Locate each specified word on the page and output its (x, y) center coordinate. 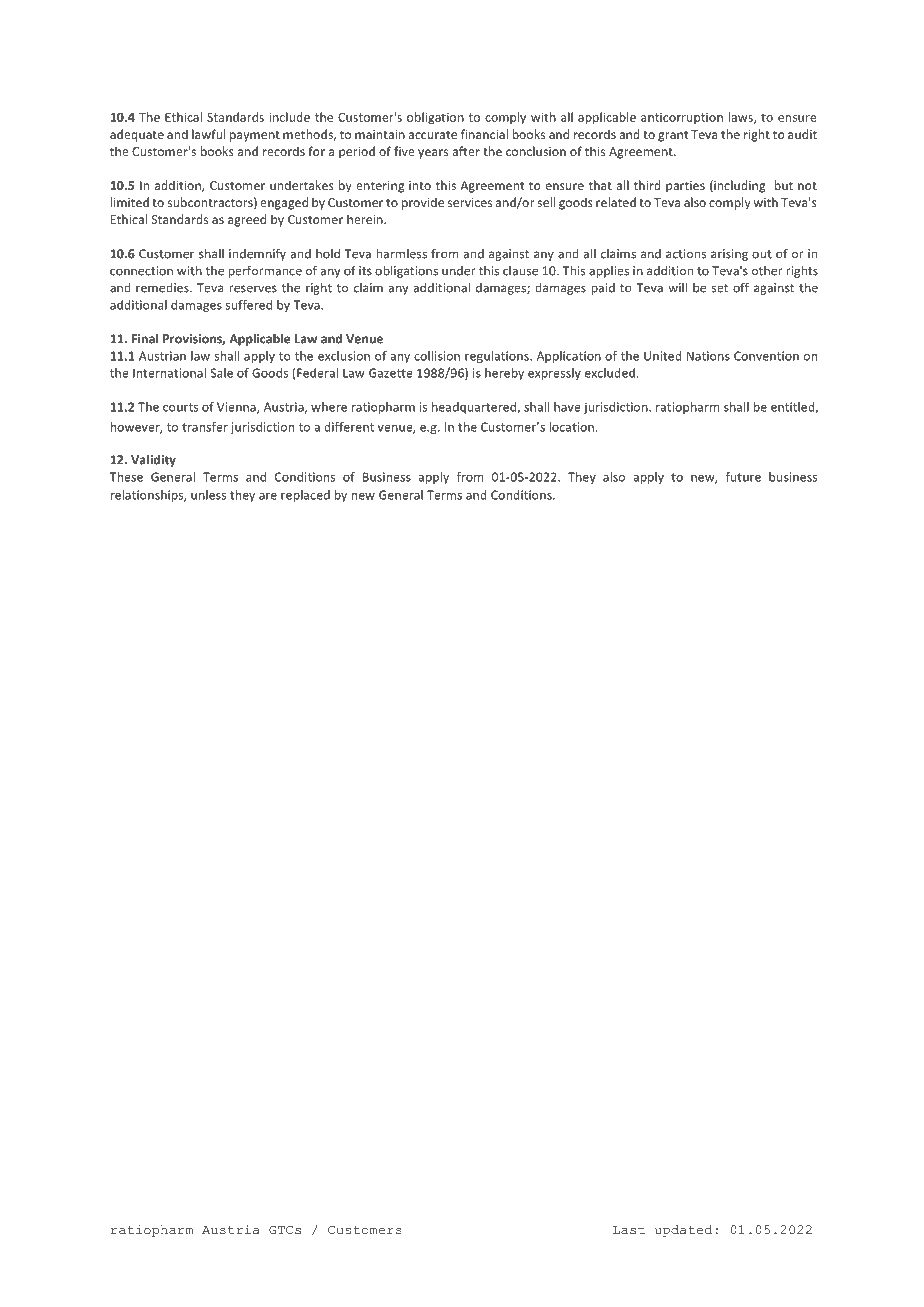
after (466, 151)
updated (683, 1231)
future (743, 477)
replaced (305, 496)
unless (208, 495)
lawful (208, 134)
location (571, 427)
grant (673, 136)
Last (629, 1230)
